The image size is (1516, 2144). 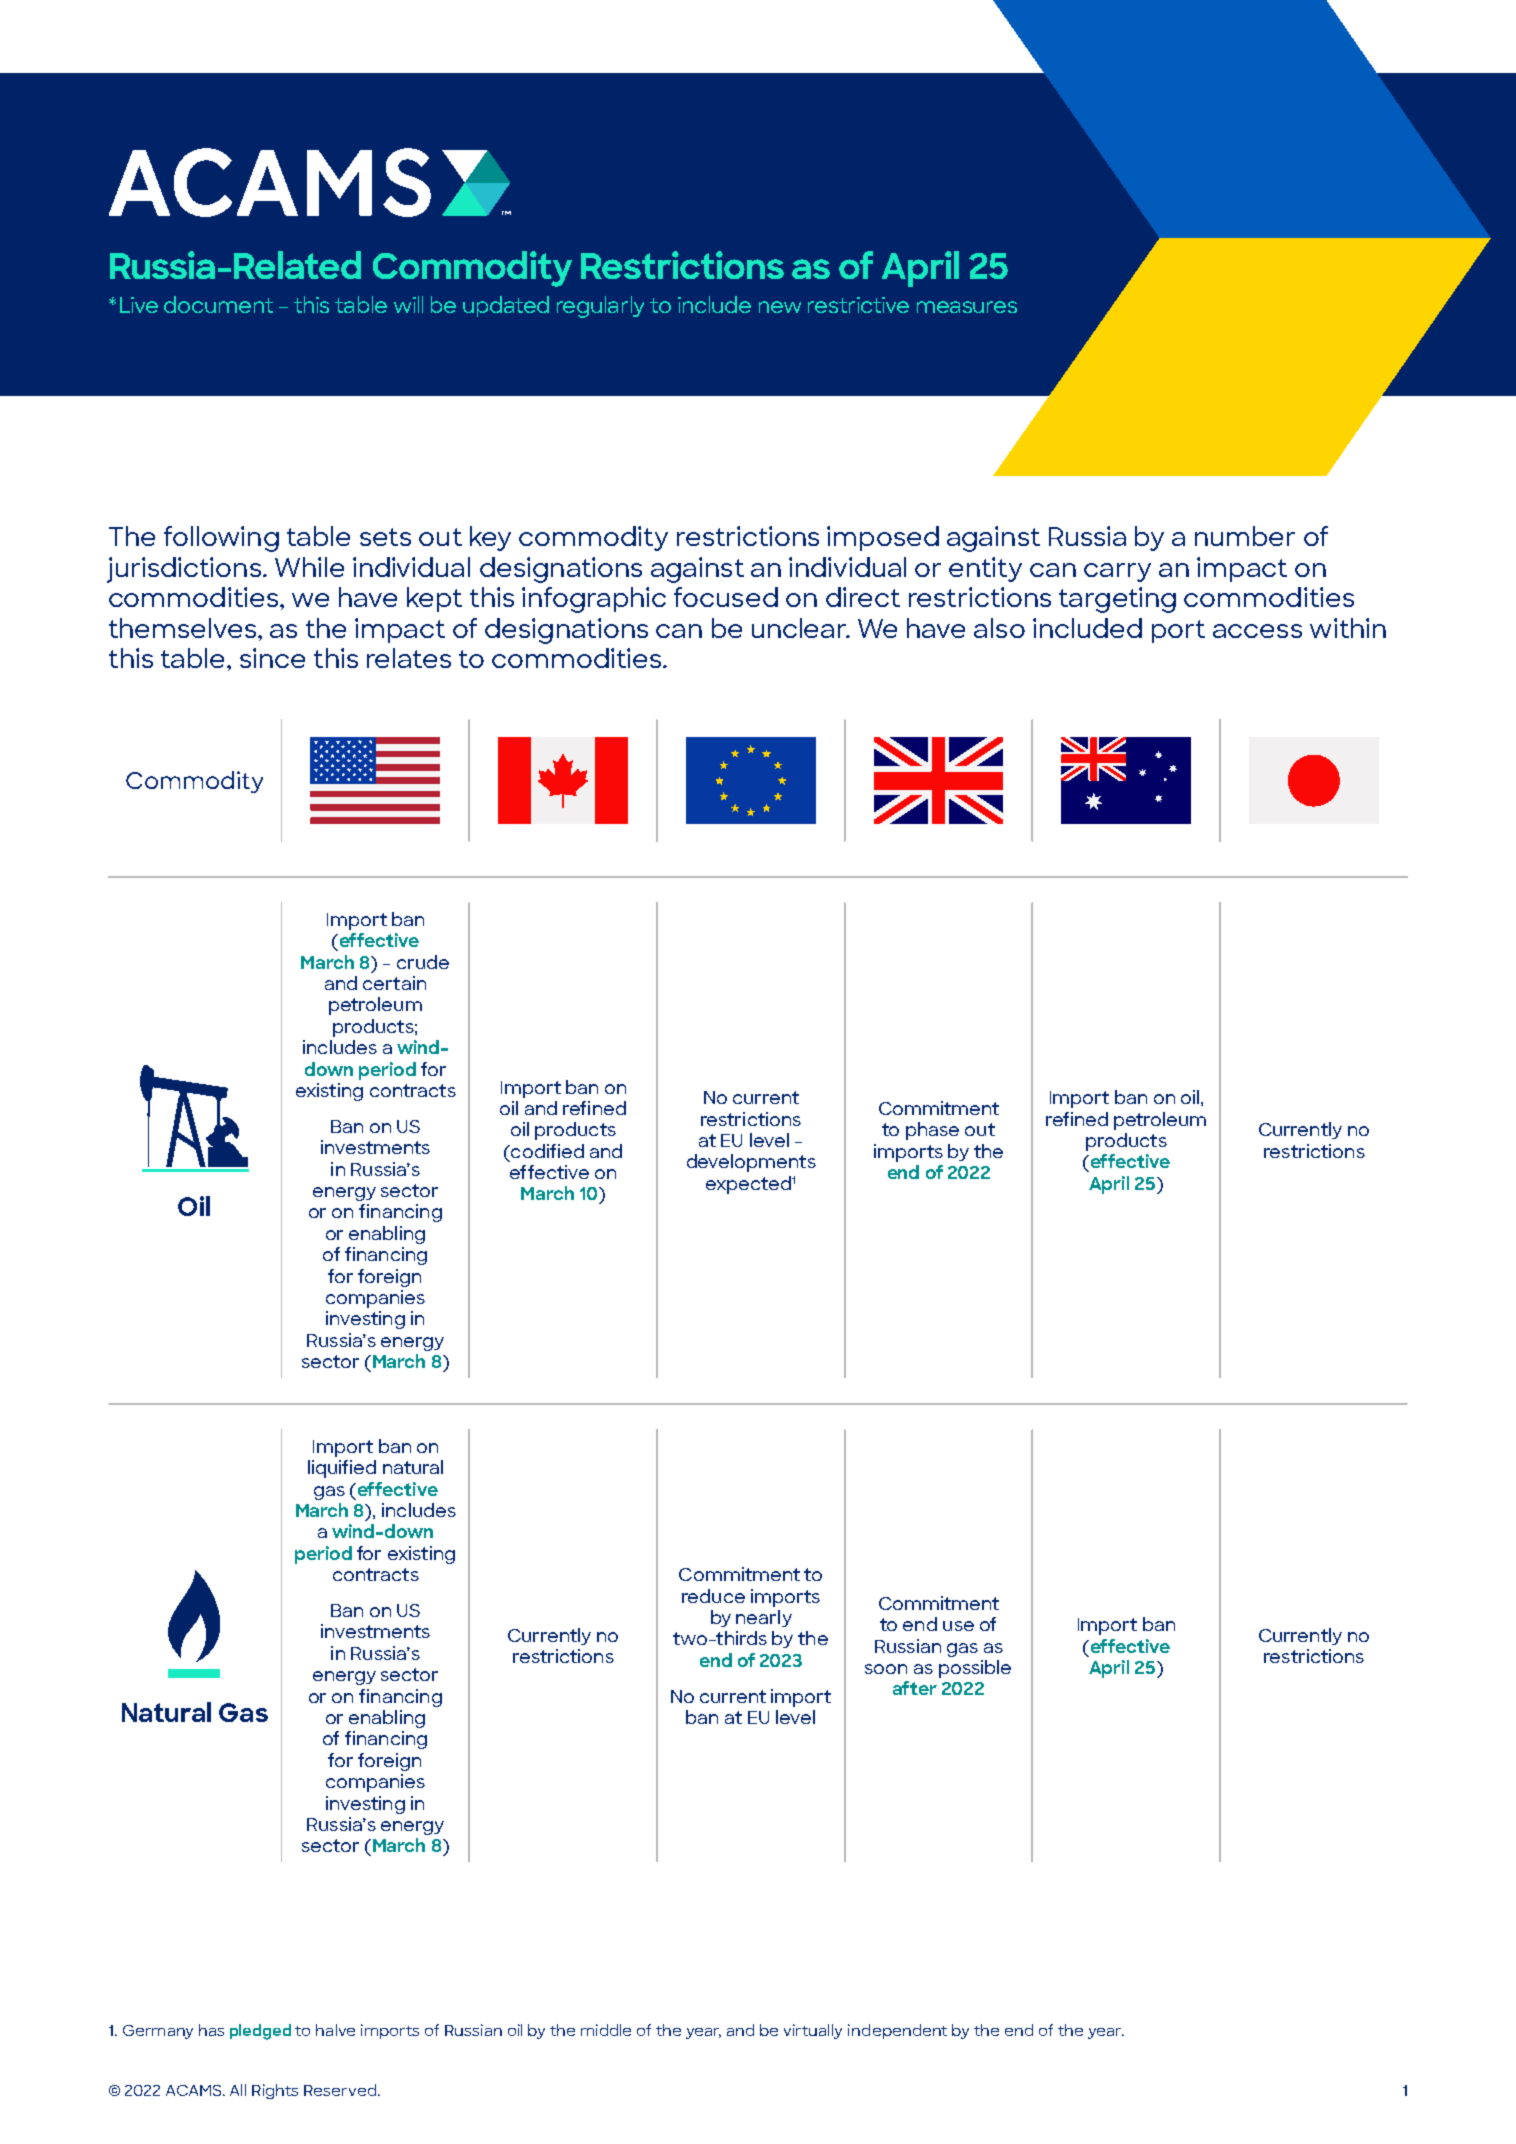 What do you see at coordinates (751, 1163) in the screenshot?
I see `developments` at bounding box center [751, 1163].
